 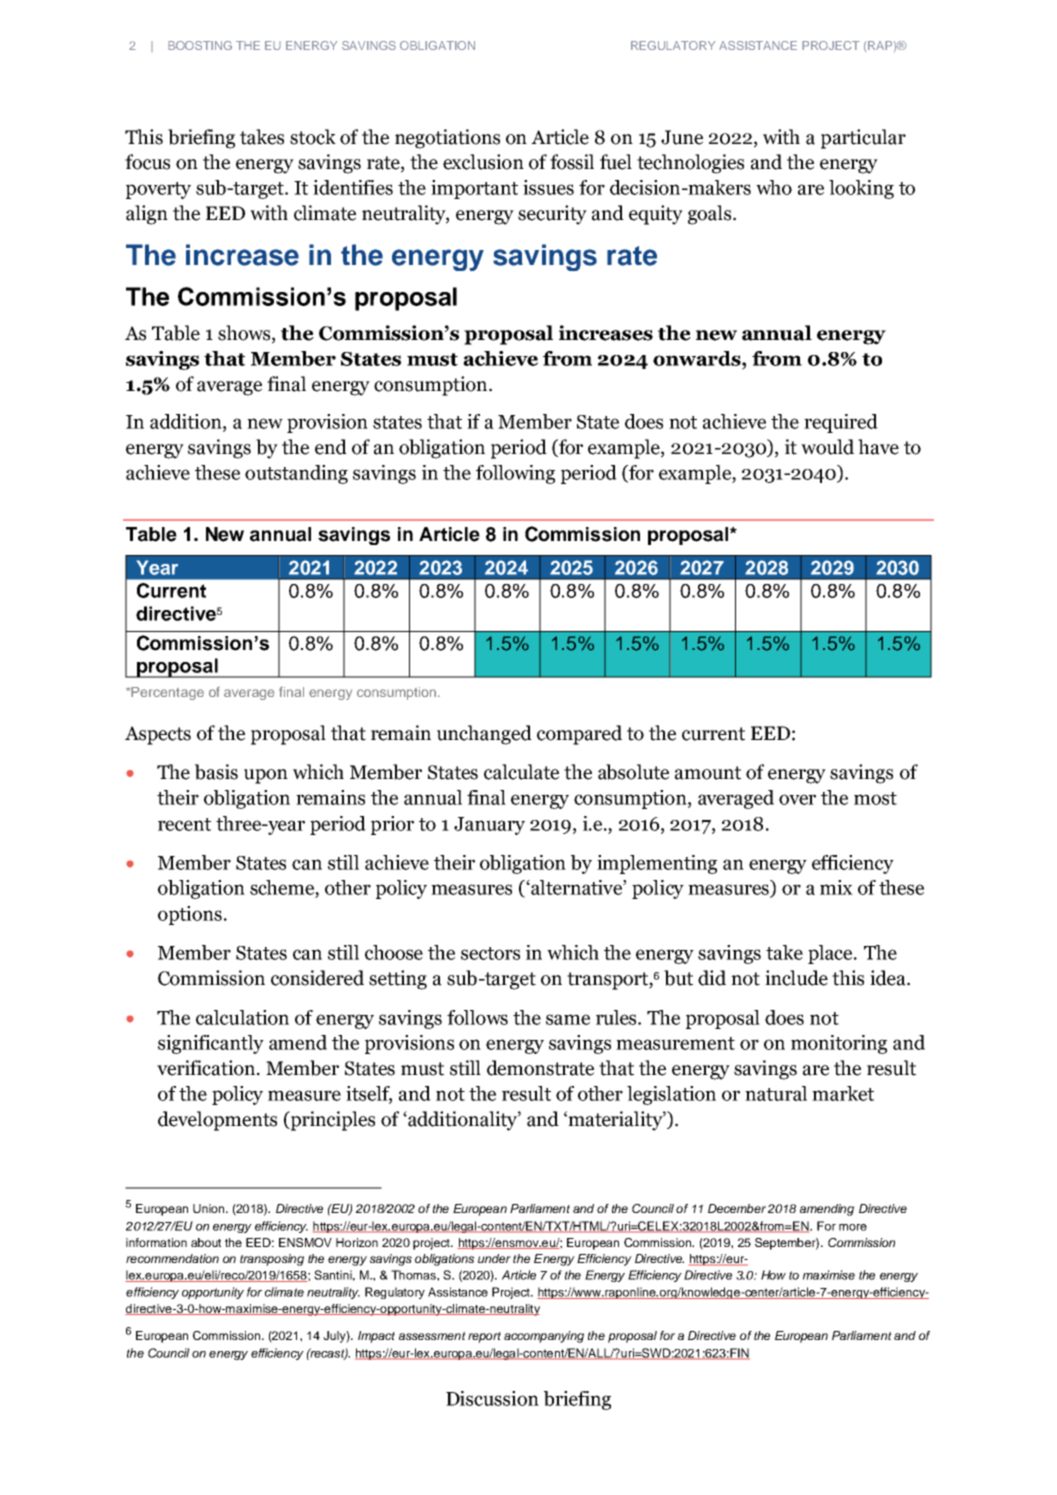 What do you see at coordinates (245, 334) in the image?
I see `shows` at bounding box center [245, 334].
